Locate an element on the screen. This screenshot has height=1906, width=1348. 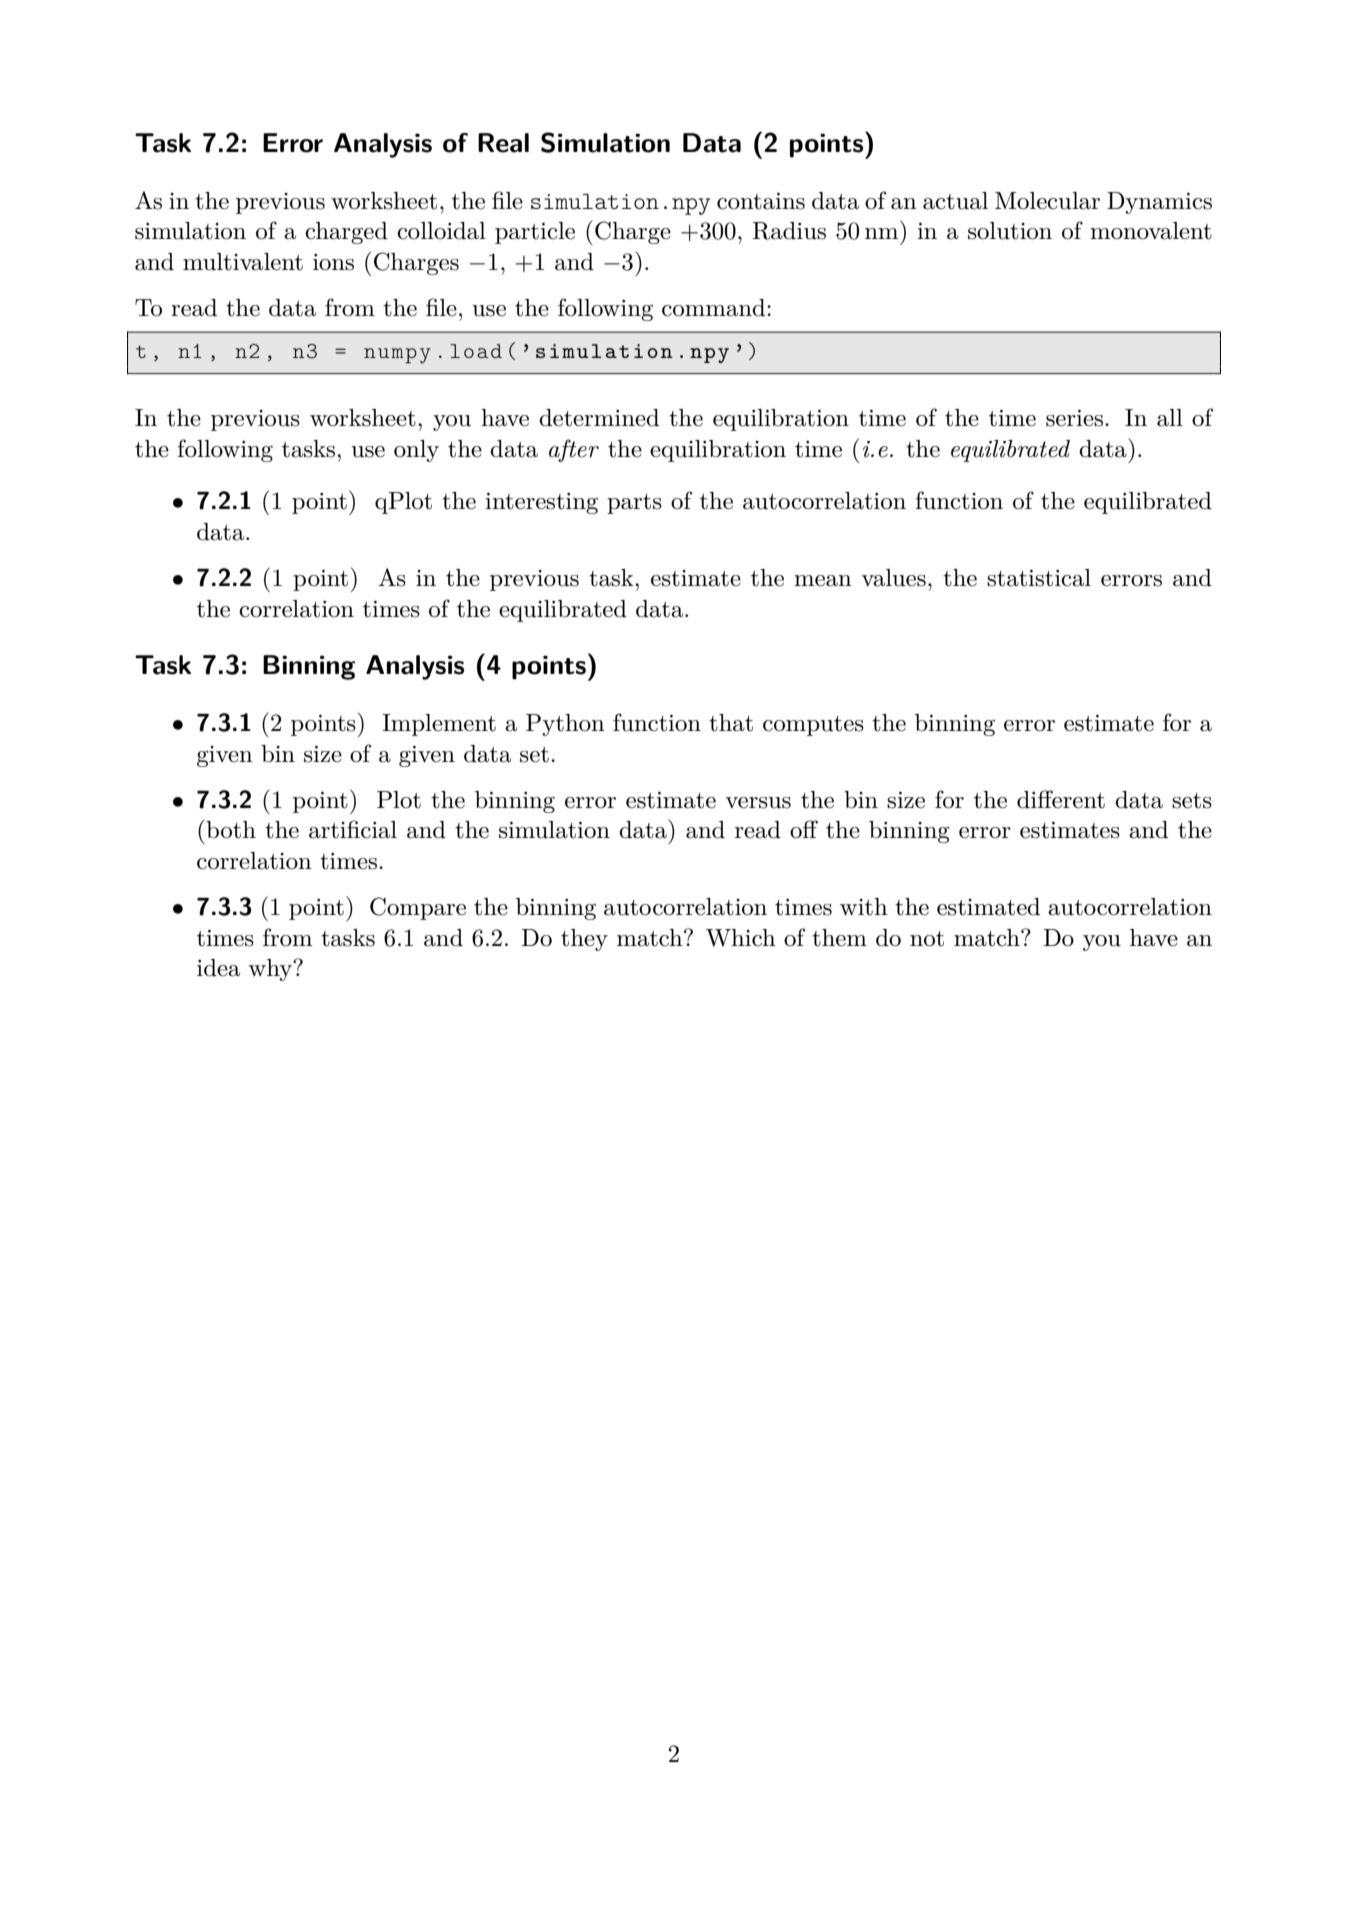
why is located at coordinates (271, 970).
